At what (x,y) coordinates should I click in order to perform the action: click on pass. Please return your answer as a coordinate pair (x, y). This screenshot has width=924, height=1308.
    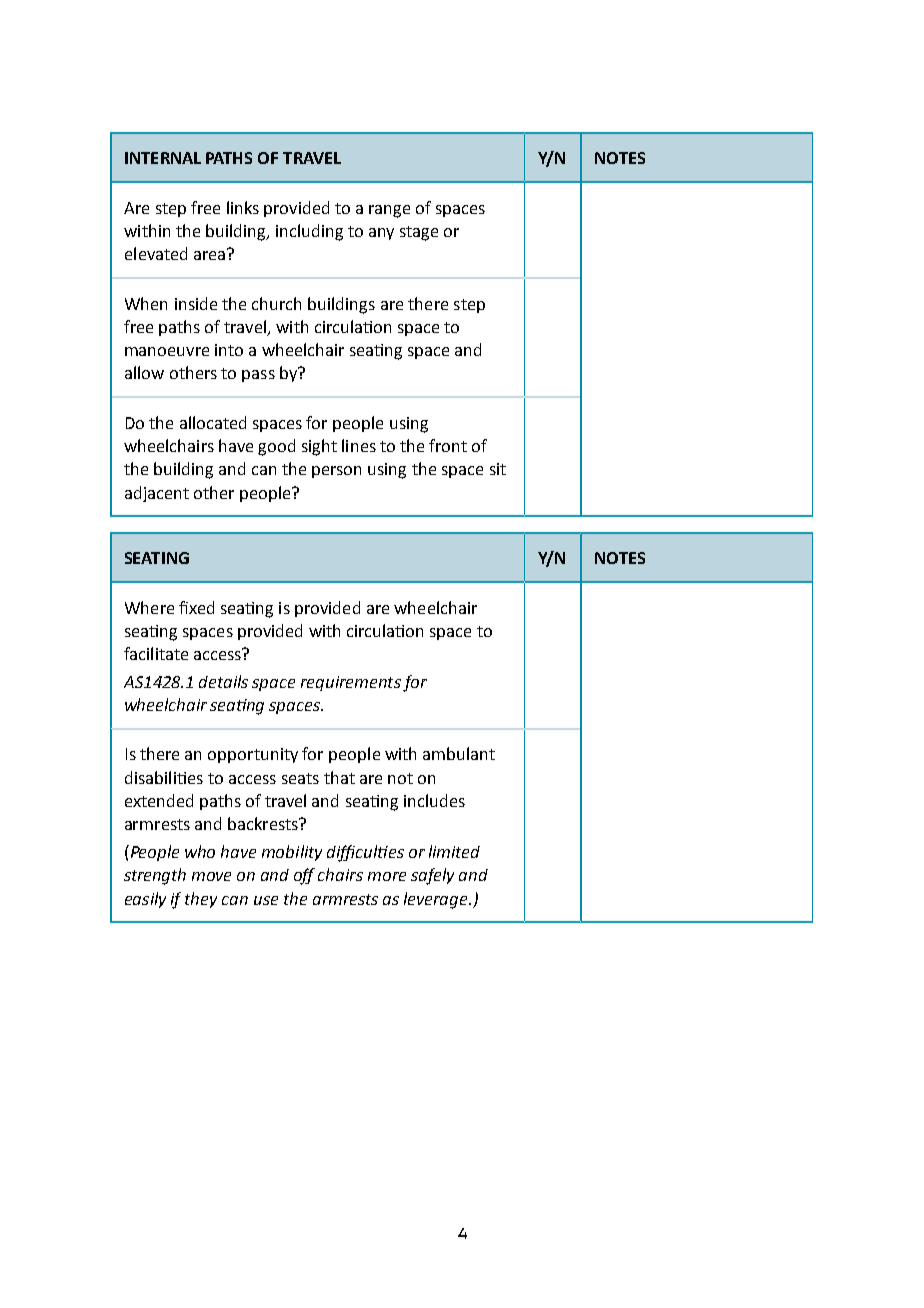
    Looking at the image, I should click on (258, 376).
